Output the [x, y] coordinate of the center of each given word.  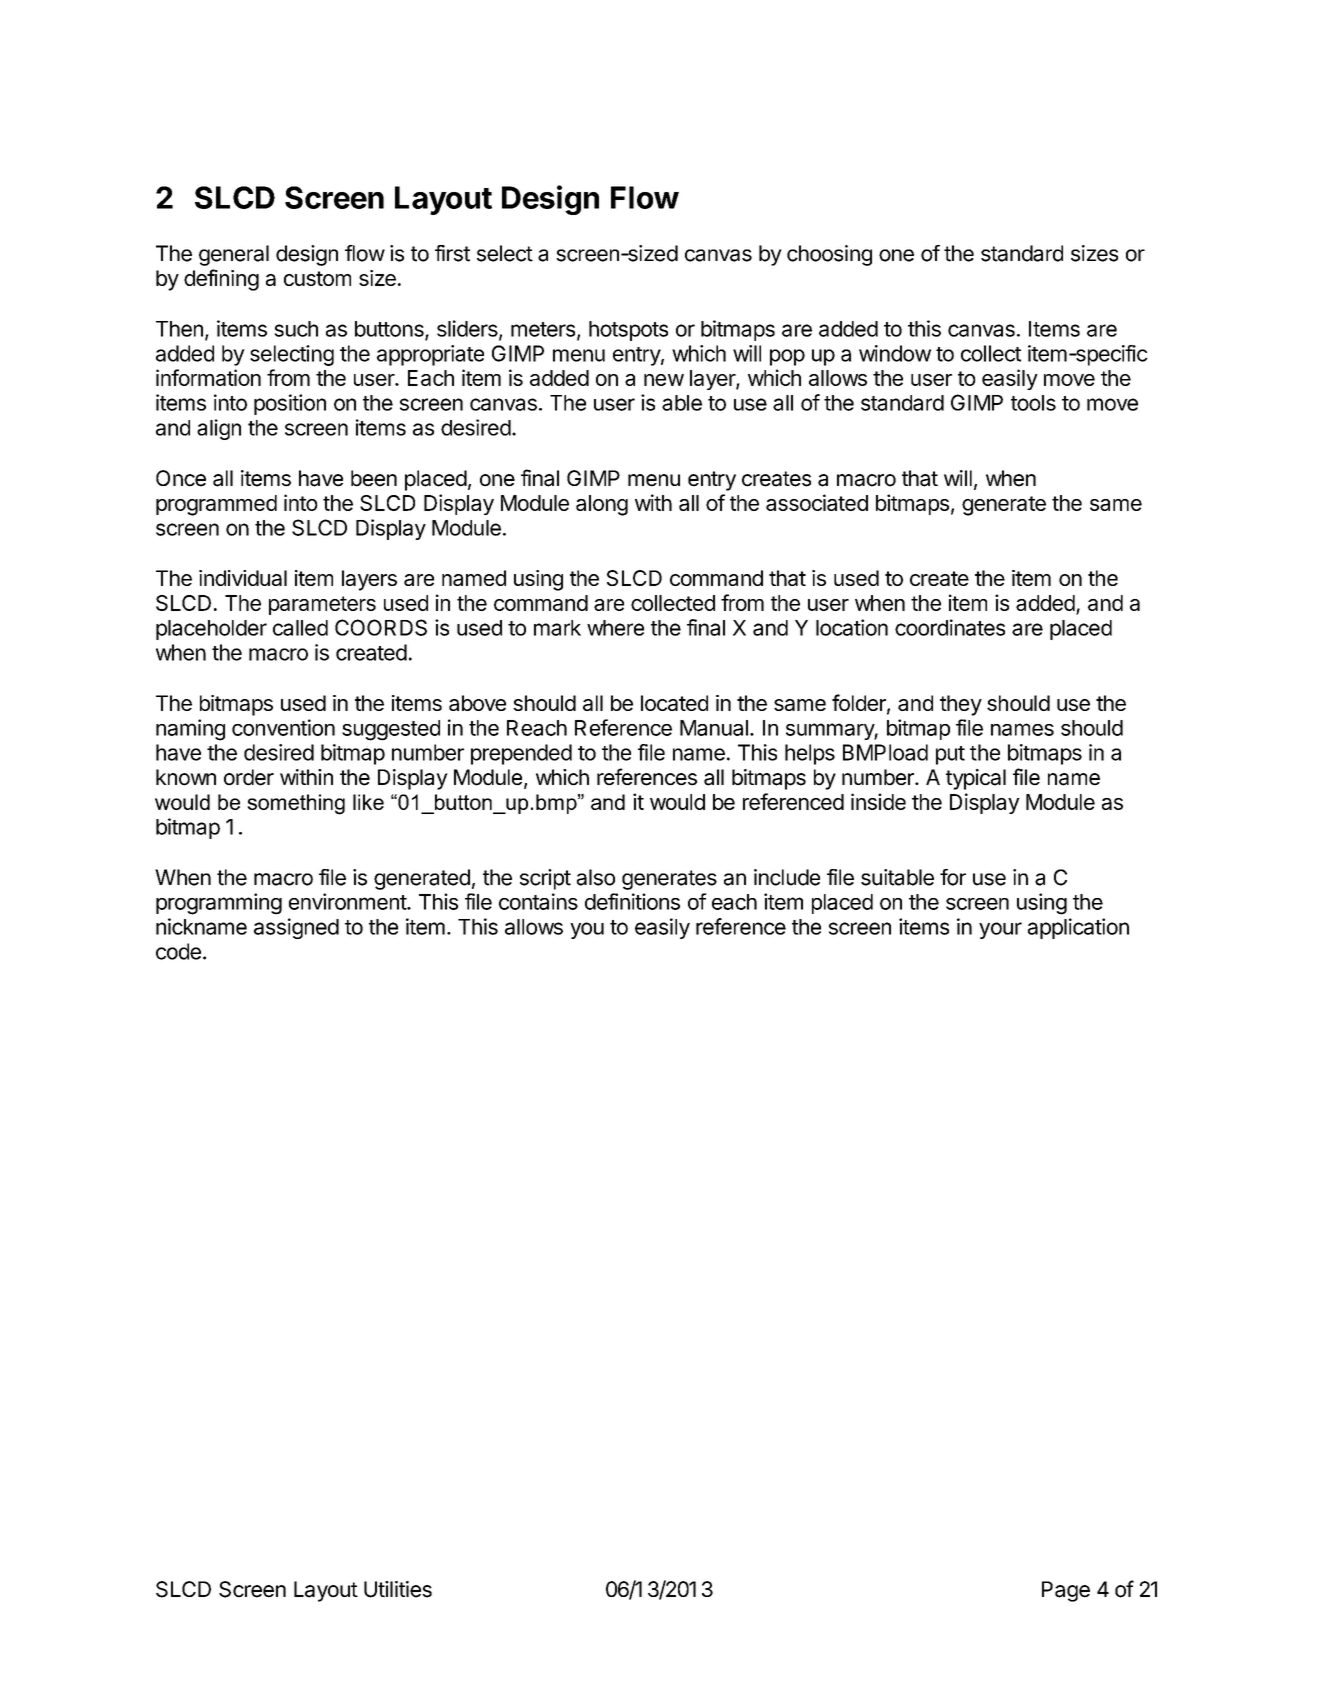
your [1000, 930]
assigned [296, 928]
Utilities [398, 1589]
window [895, 353]
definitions [632, 901]
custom [317, 278]
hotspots [628, 331]
